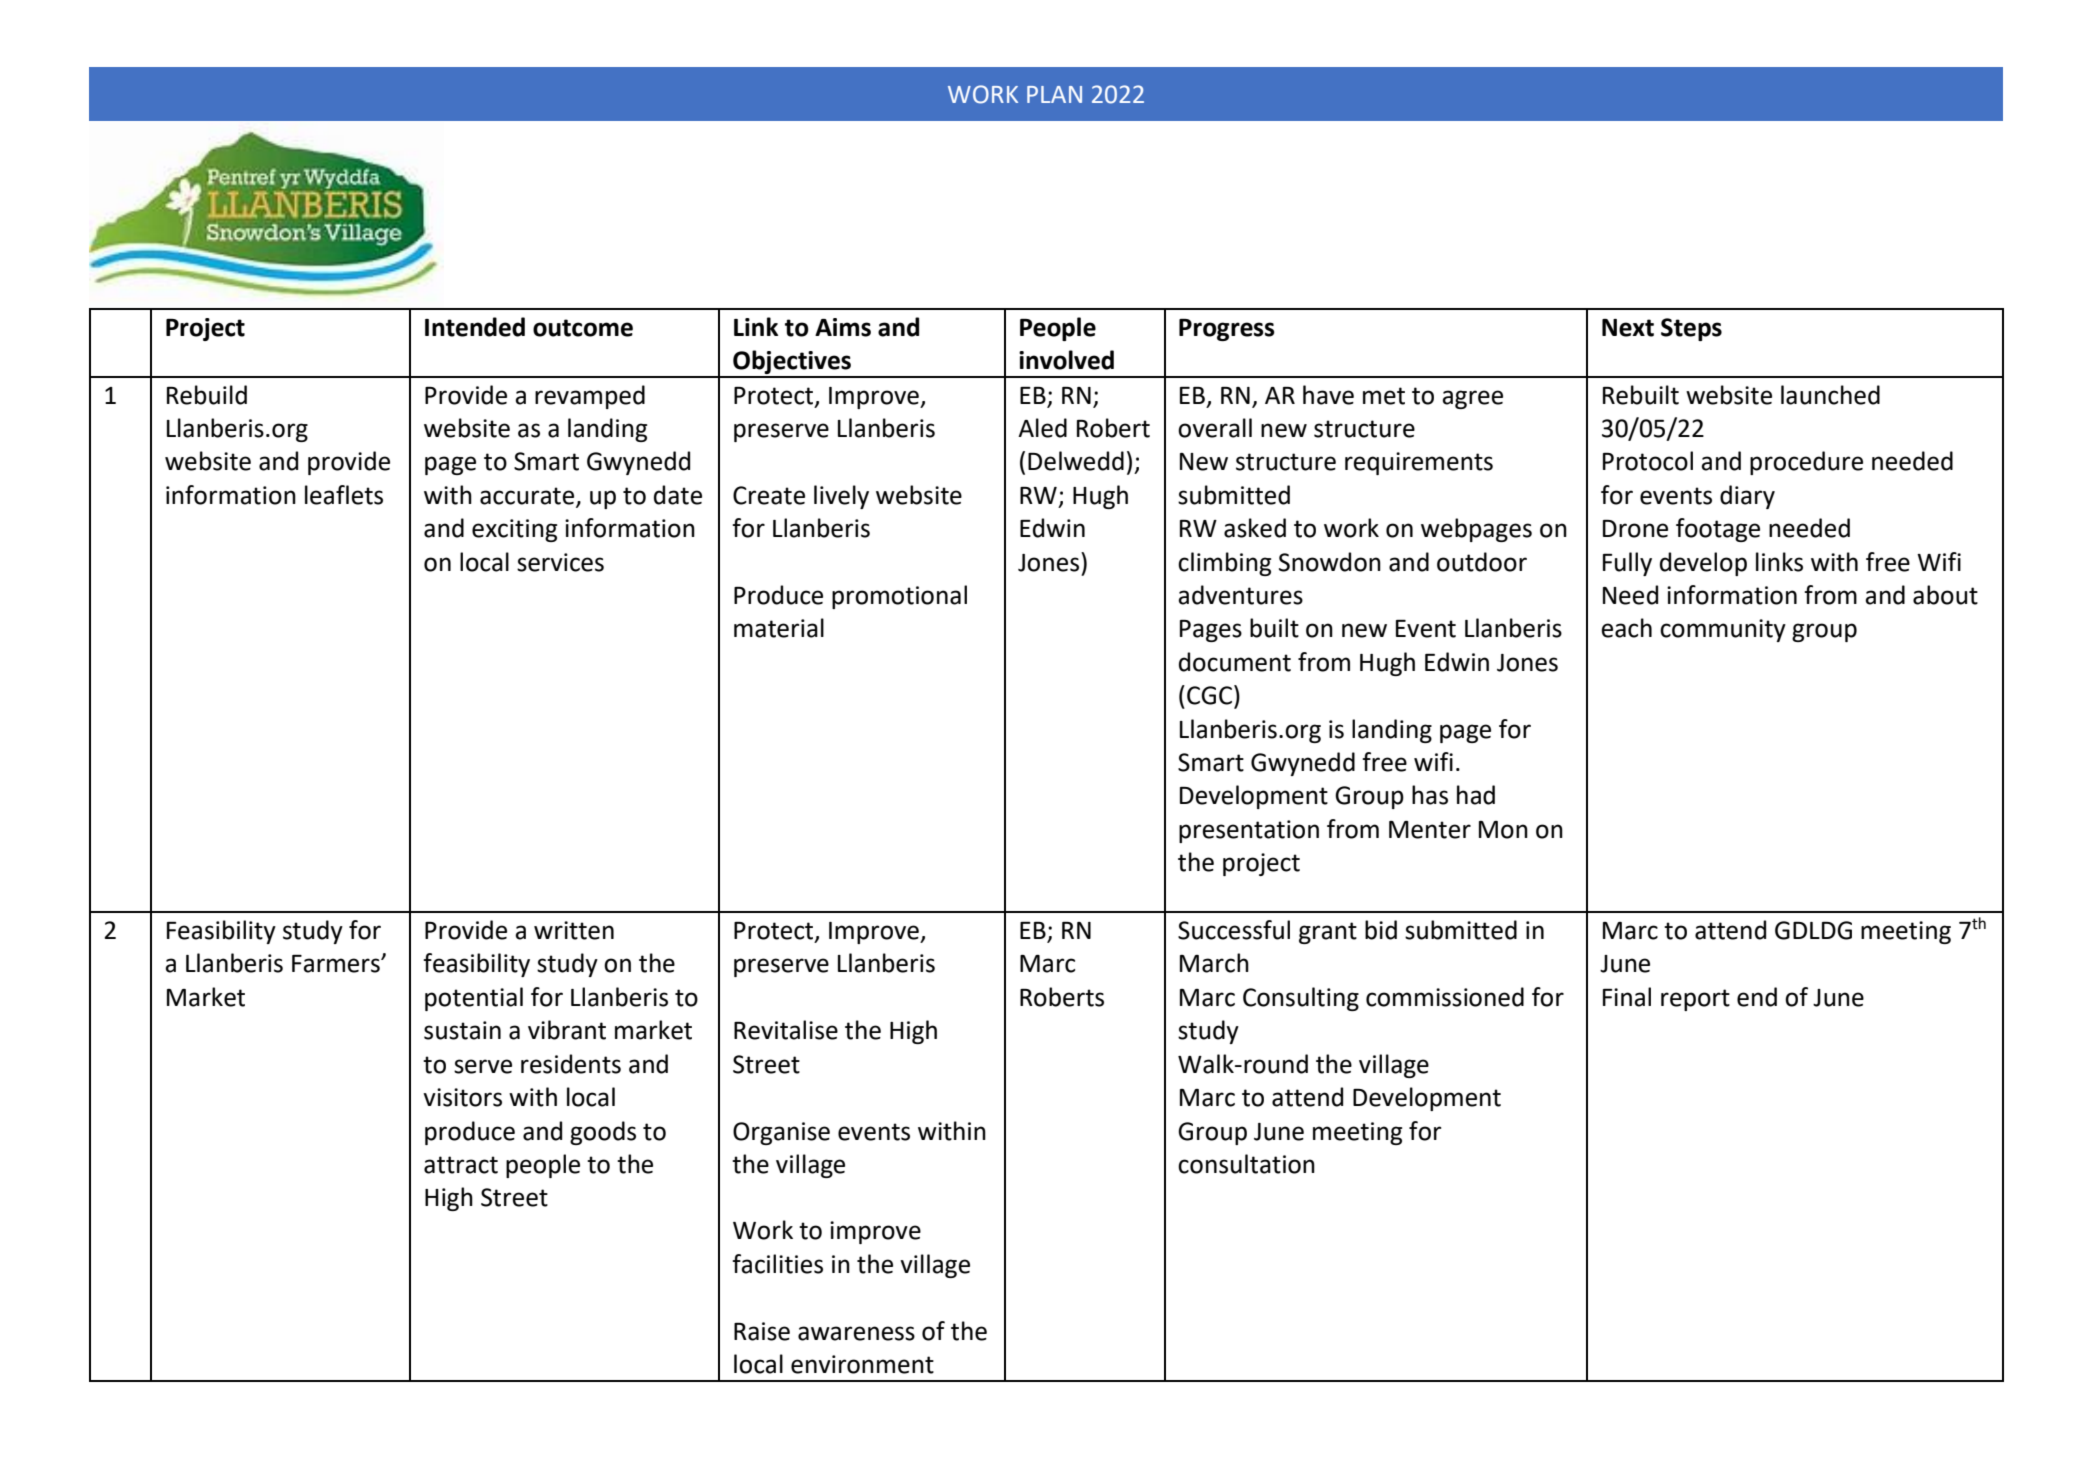 The height and width of the document is (1480, 2093). I want to click on community, so click(1723, 630).
